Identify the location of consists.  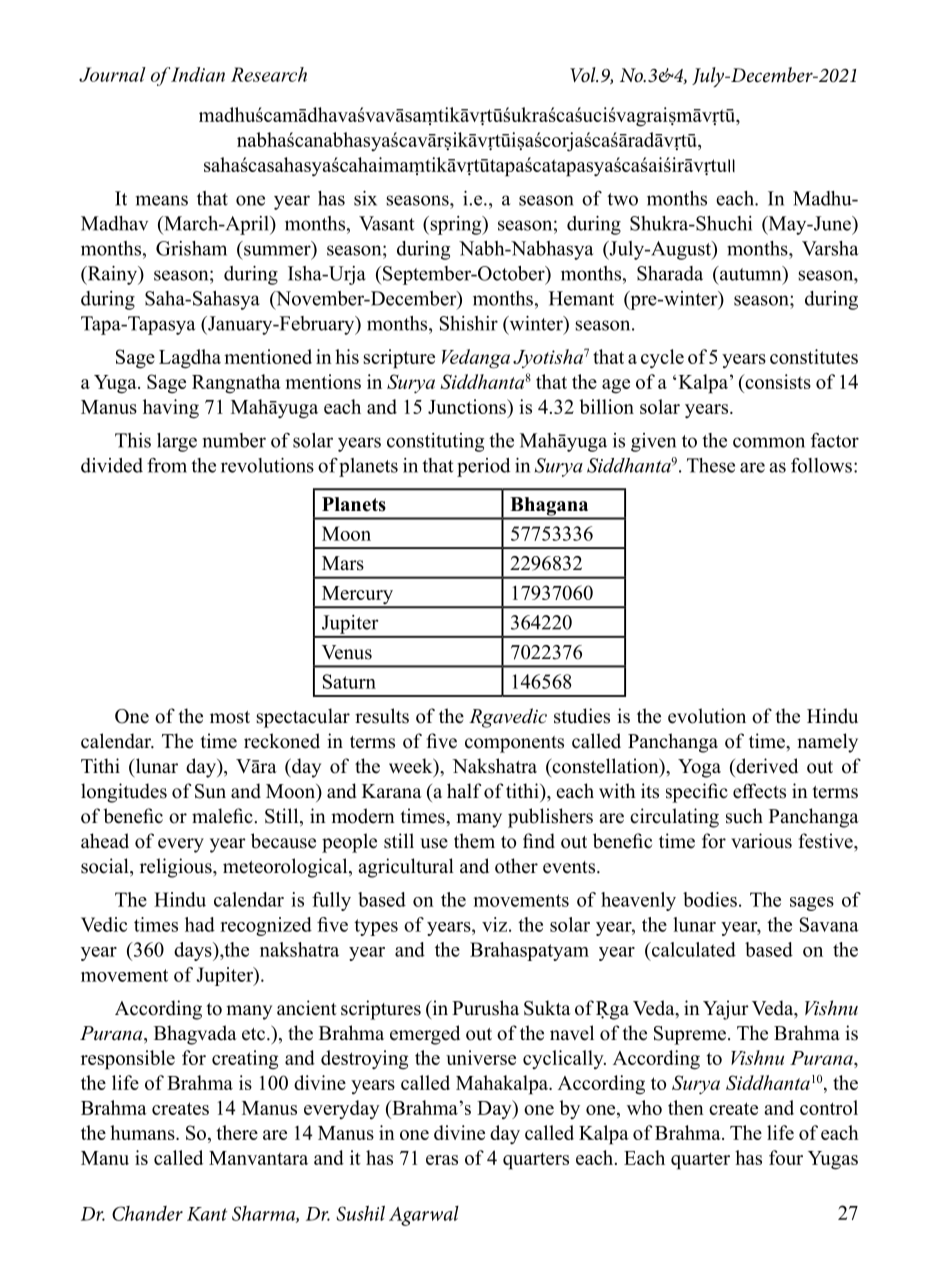
(777, 381).
